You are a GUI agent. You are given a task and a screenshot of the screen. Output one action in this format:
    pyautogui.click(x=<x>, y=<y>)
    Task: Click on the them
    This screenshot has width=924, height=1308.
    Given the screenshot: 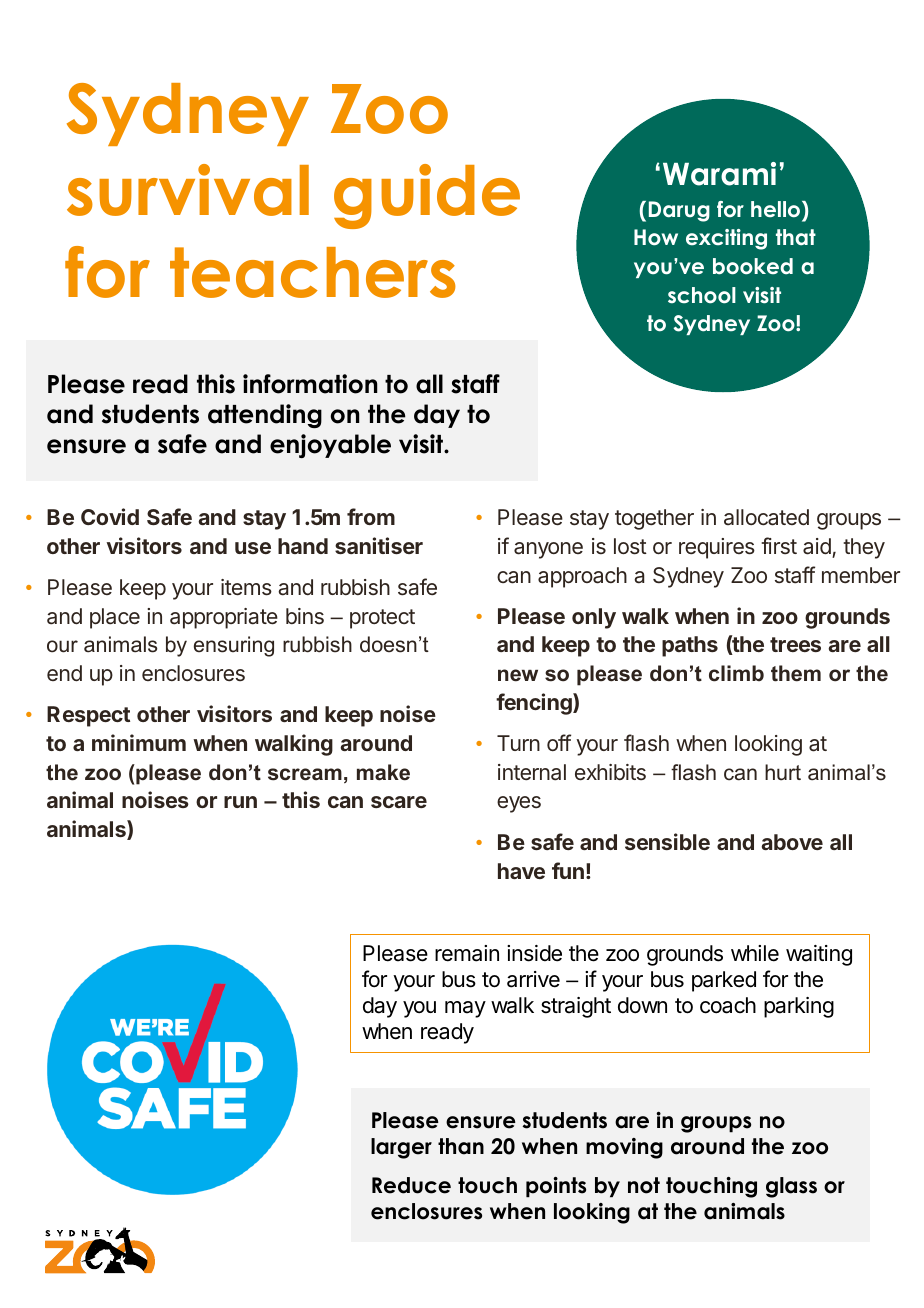 What is the action you would take?
    pyautogui.click(x=796, y=673)
